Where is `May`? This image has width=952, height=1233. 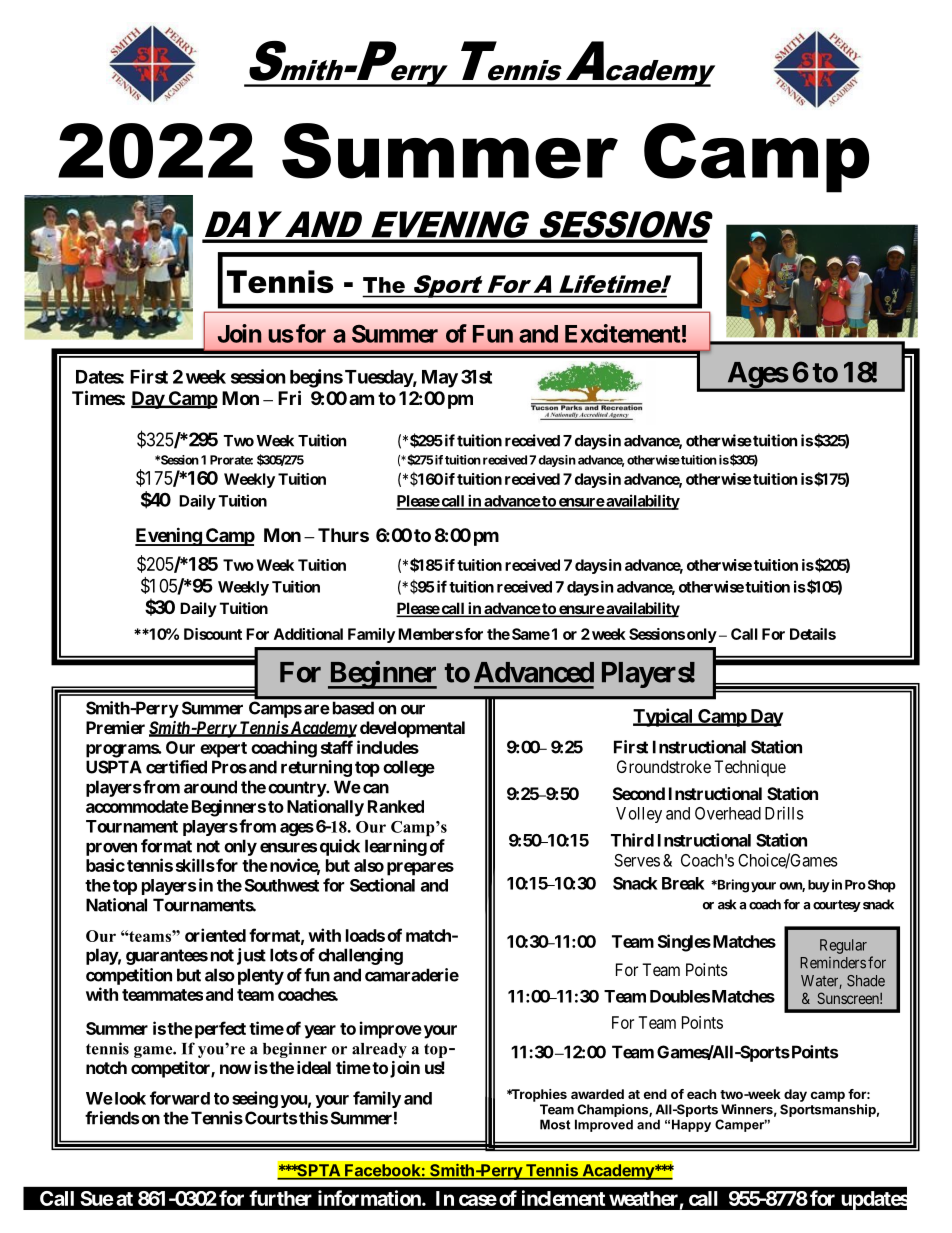 May is located at coordinates (440, 379).
